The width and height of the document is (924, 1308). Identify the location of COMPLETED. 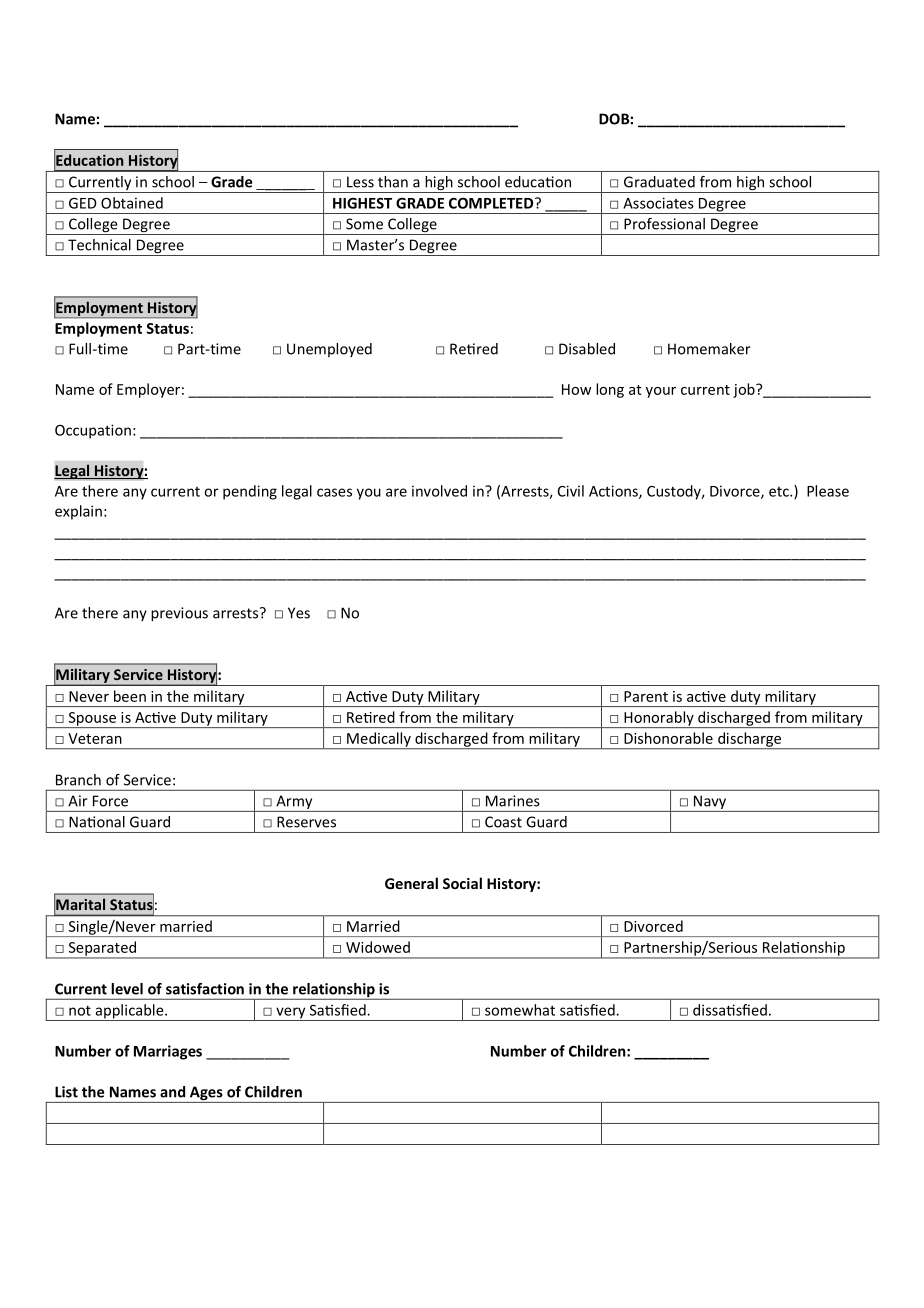
(492, 203).
